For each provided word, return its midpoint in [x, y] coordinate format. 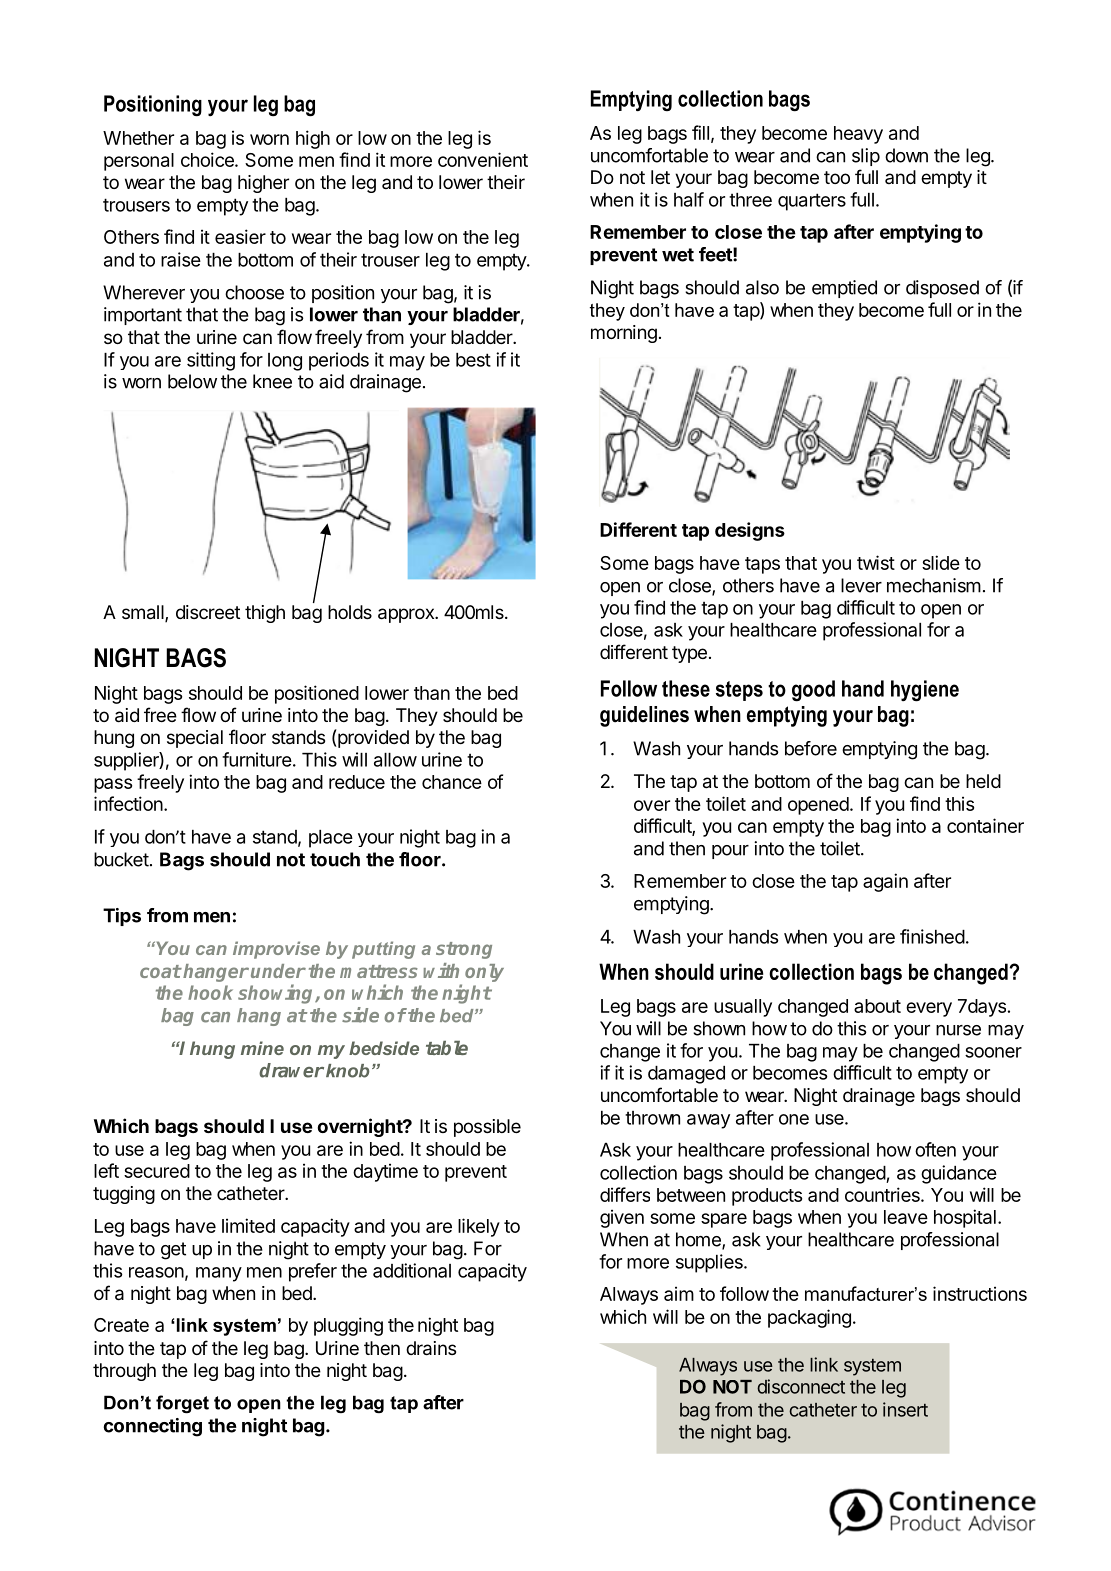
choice [208, 159]
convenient [483, 159]
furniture [257, 759]
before [811, 748]
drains [431, 1348]
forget [182, 1404]
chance [452, 782]
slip [866, 157]
